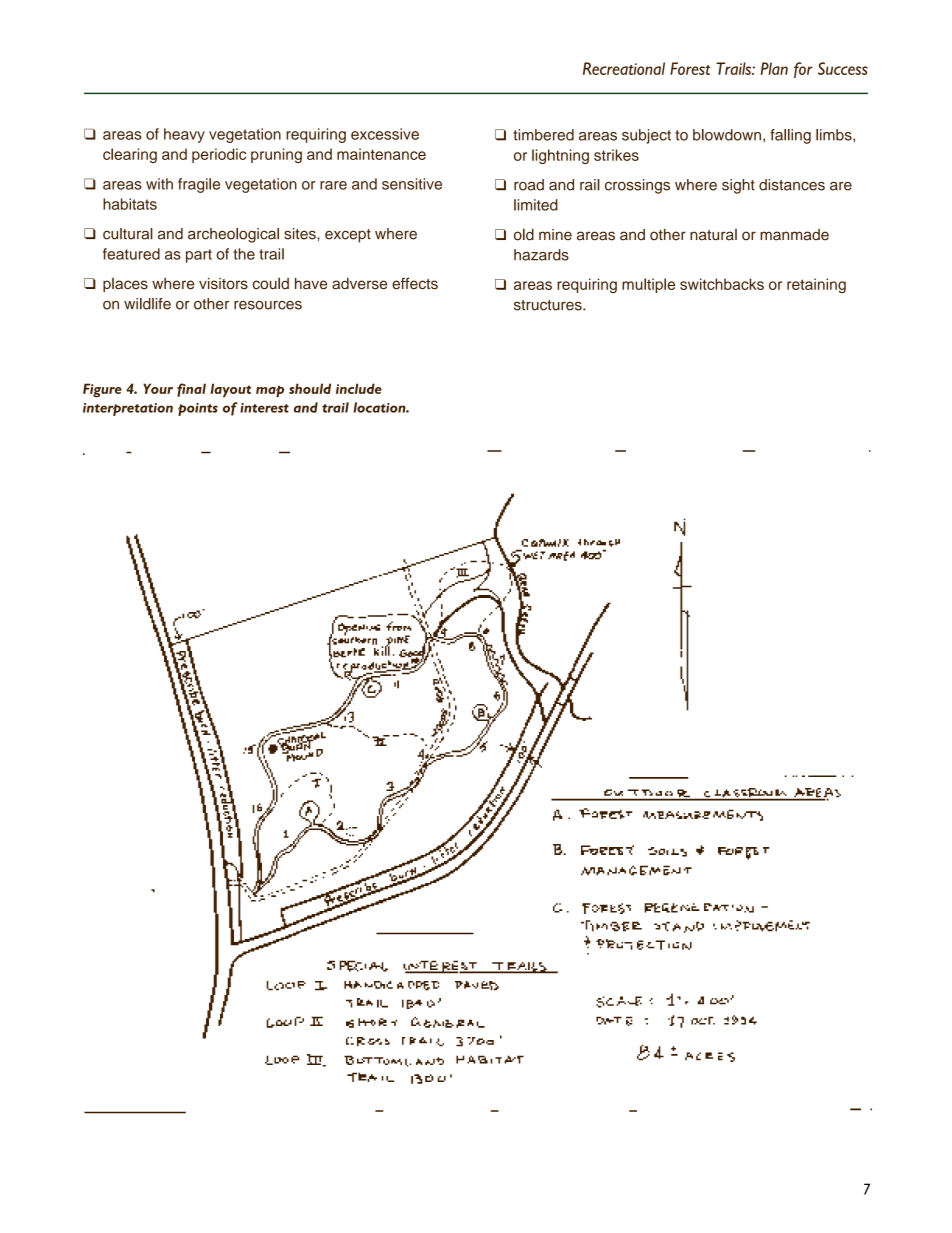 This page has height=1233, width=952. Describe the element at coordinates (774, 68) in the page. I see `Plan` at that location.
